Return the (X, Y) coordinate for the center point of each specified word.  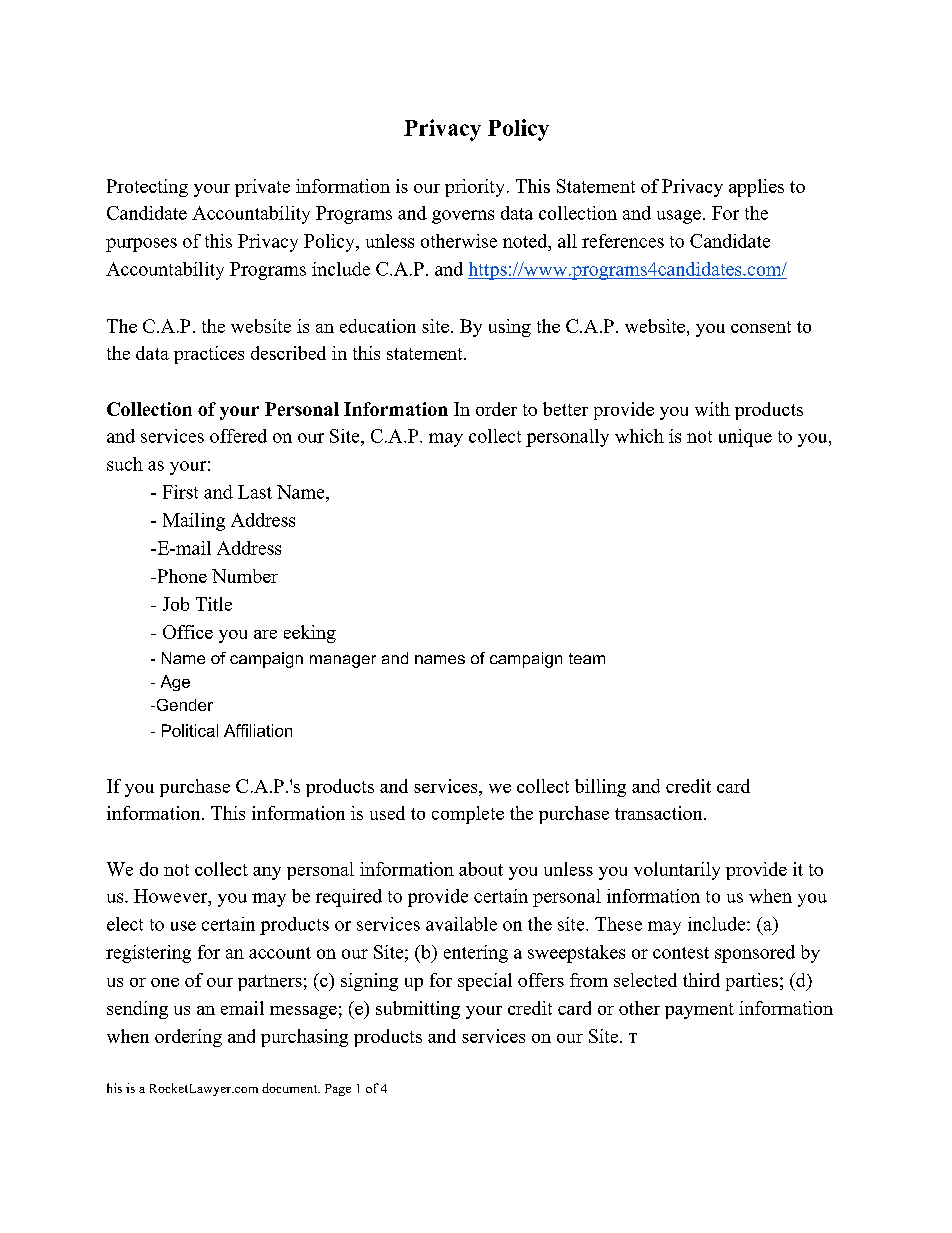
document (291, 1088)
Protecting (147, 188)
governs (463, 217)
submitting (418, 1010)
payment (699, 1011)
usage (679, 217)
